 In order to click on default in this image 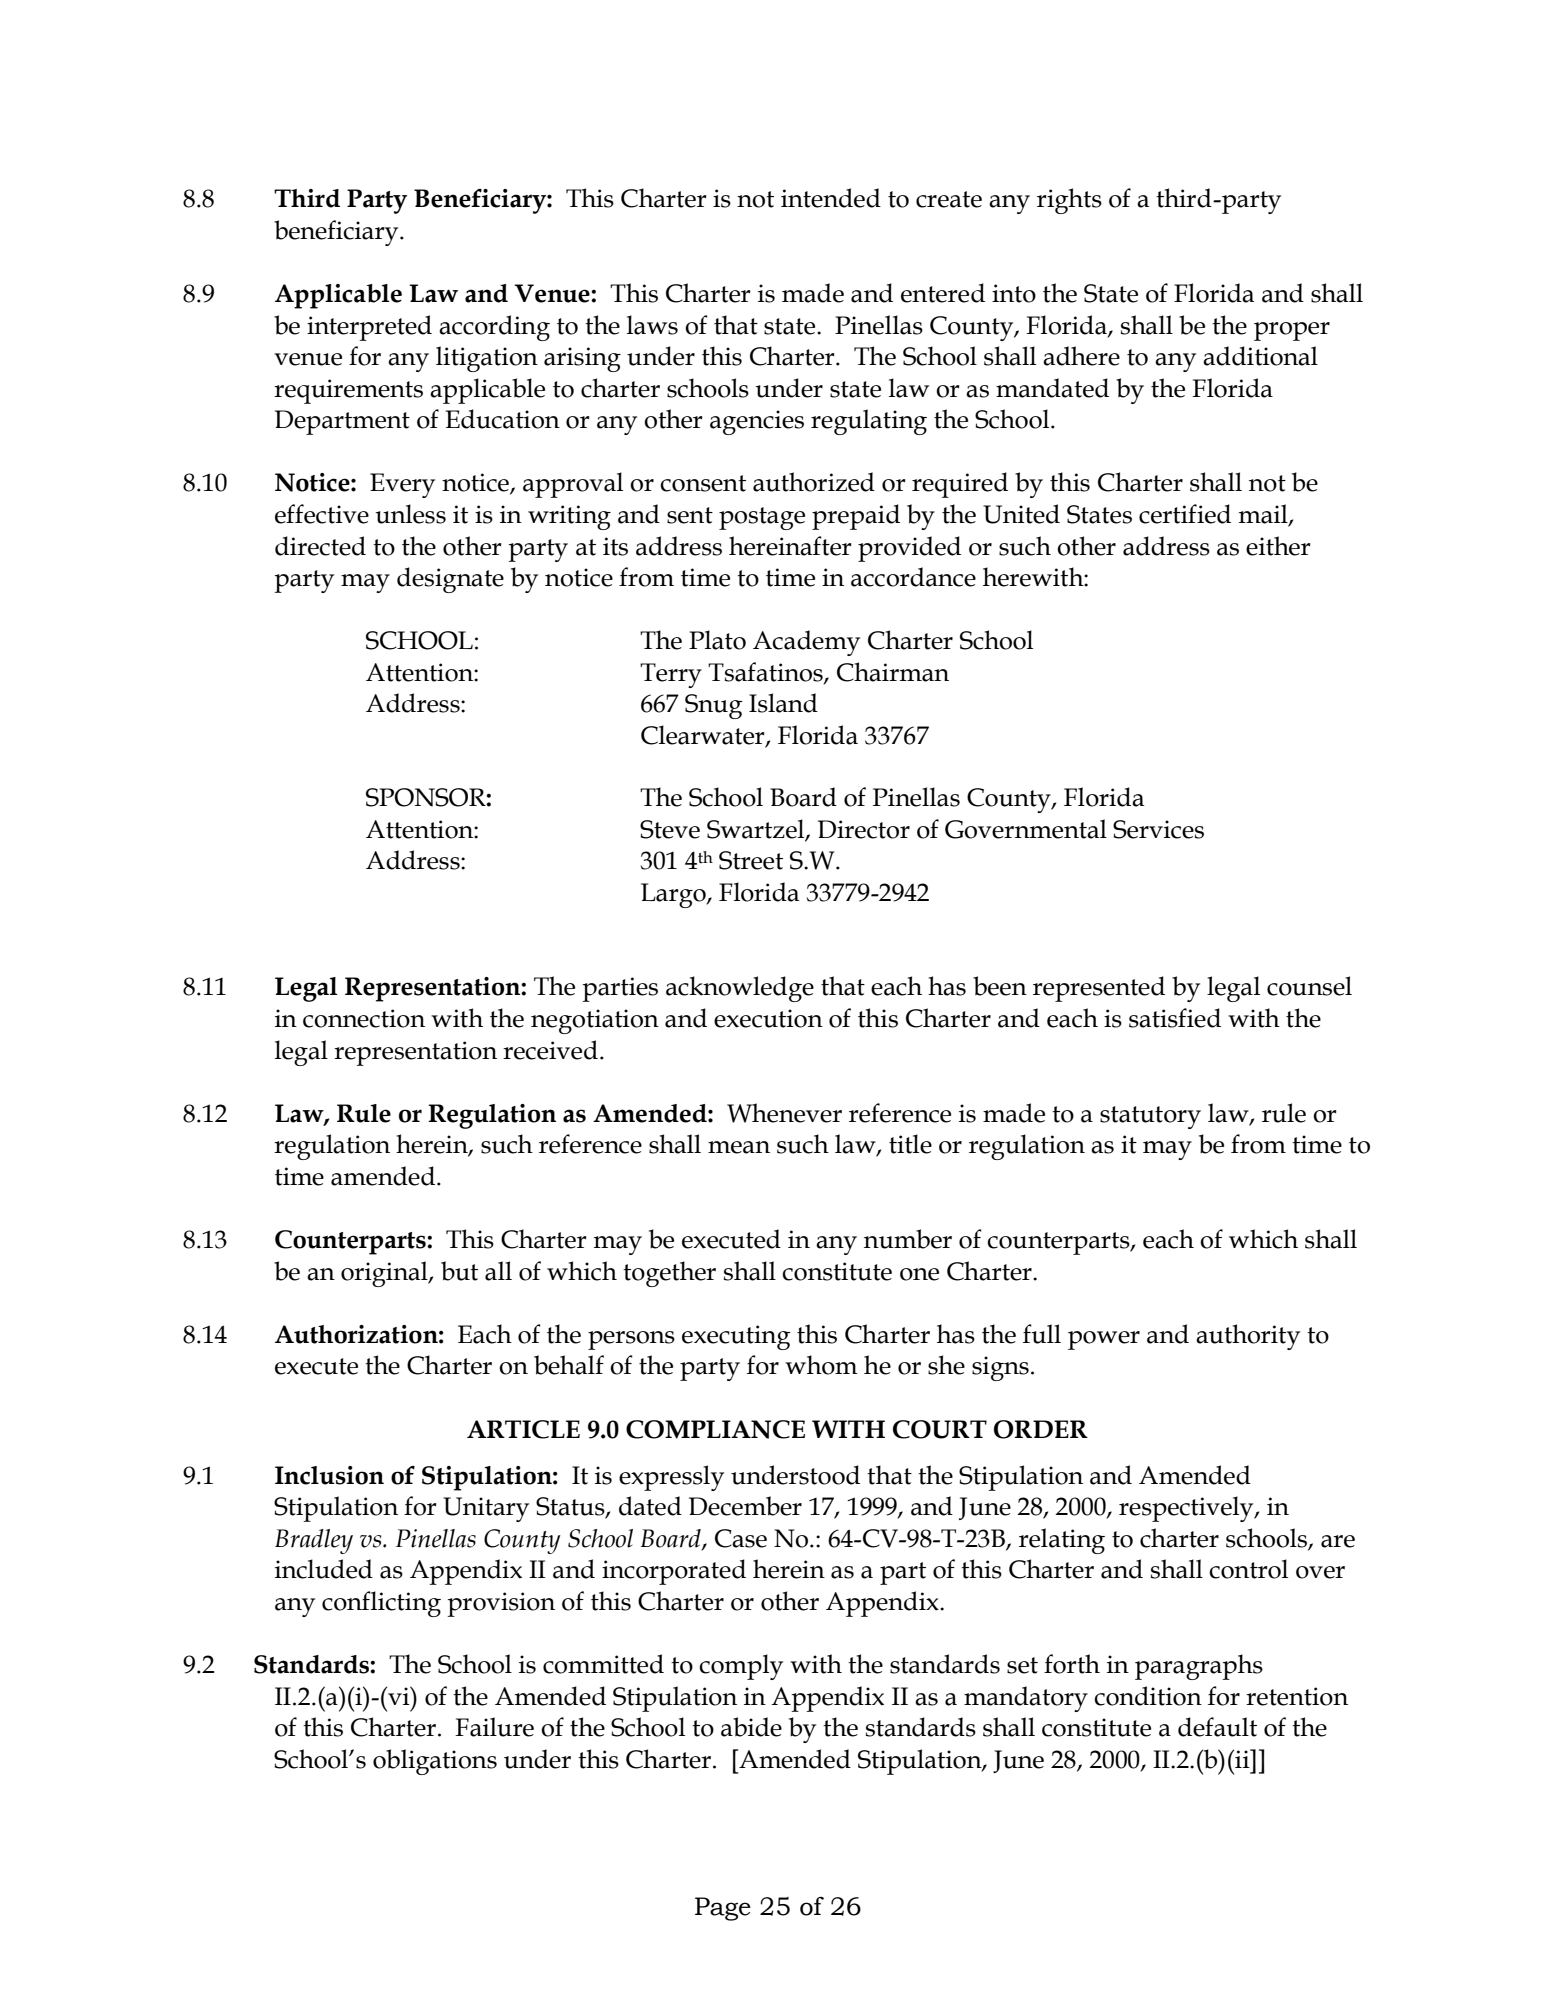, I will do `click(1217, 1727)`.
